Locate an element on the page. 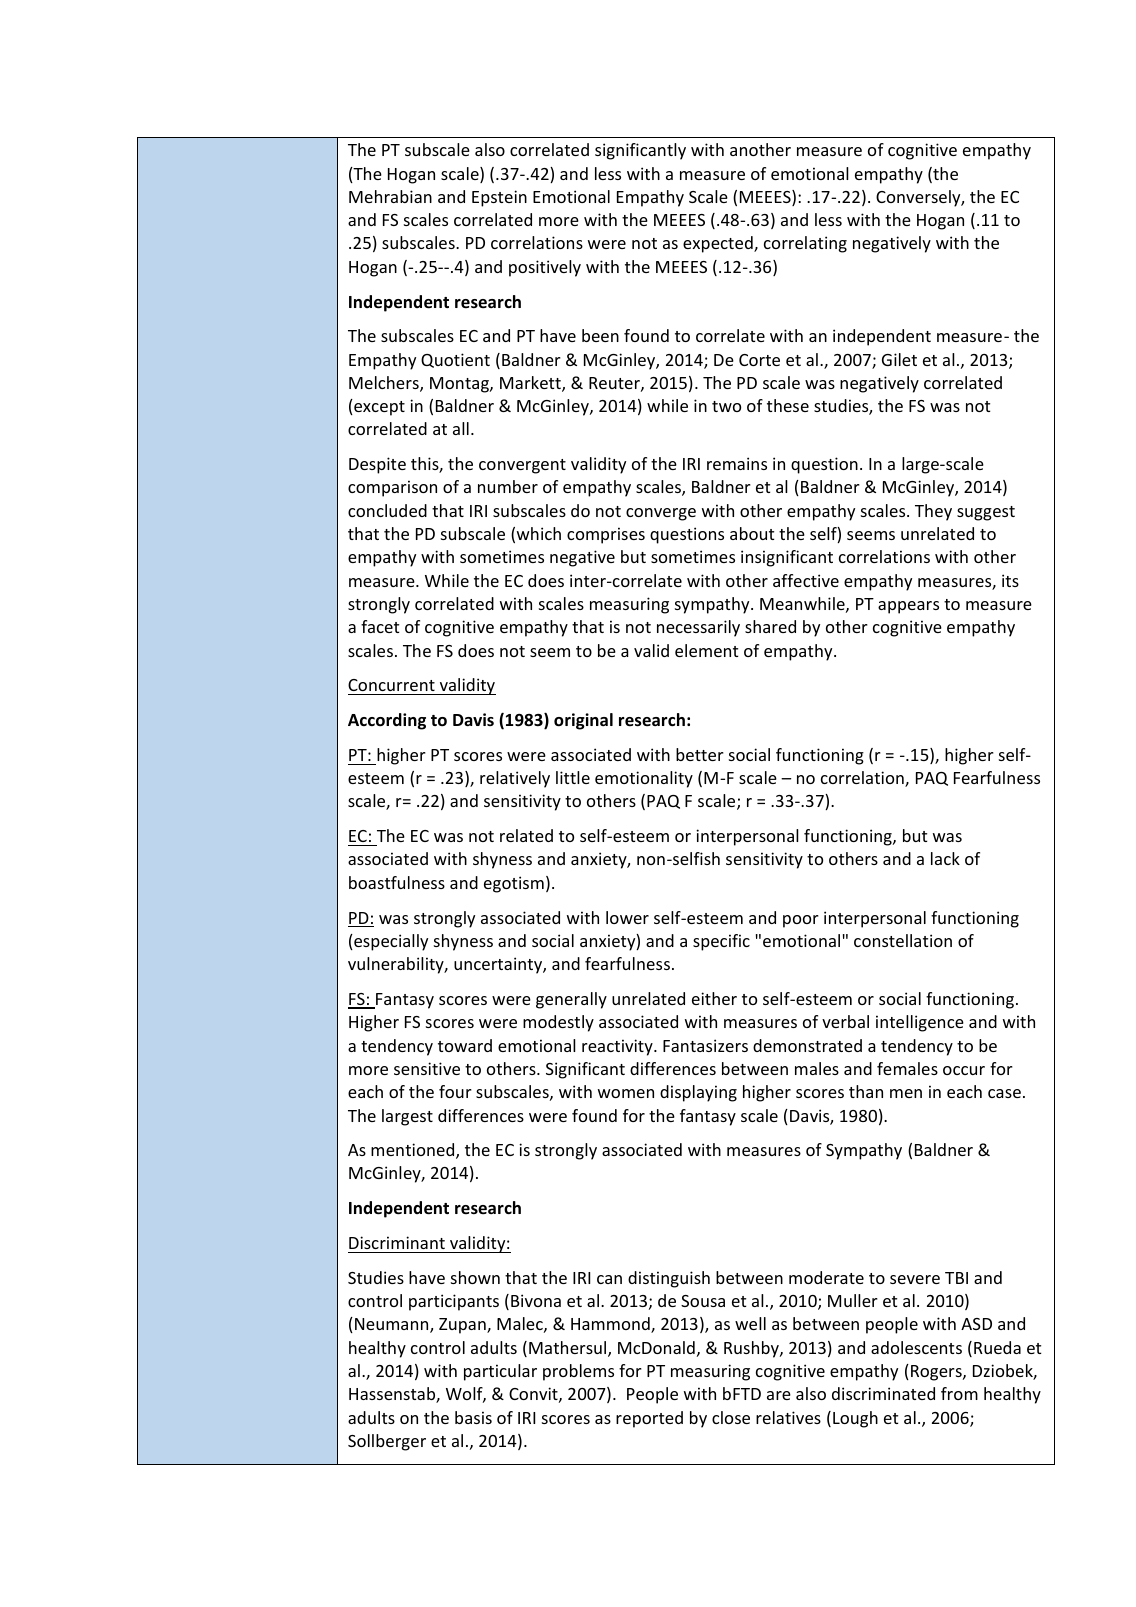  basis is located at coordinates (473, 1417).
